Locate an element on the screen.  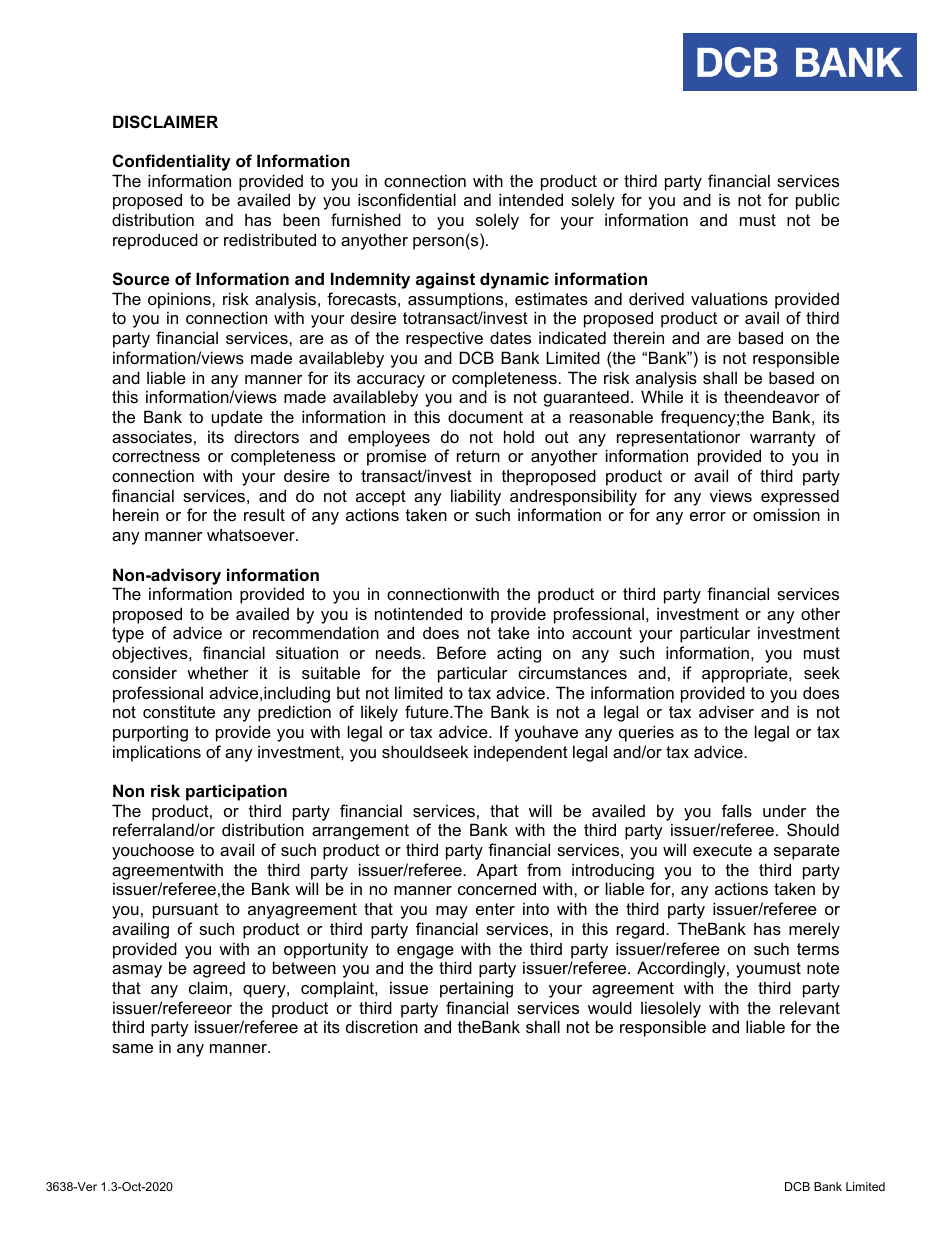
appropriate is located at coordinates (746, 674).
